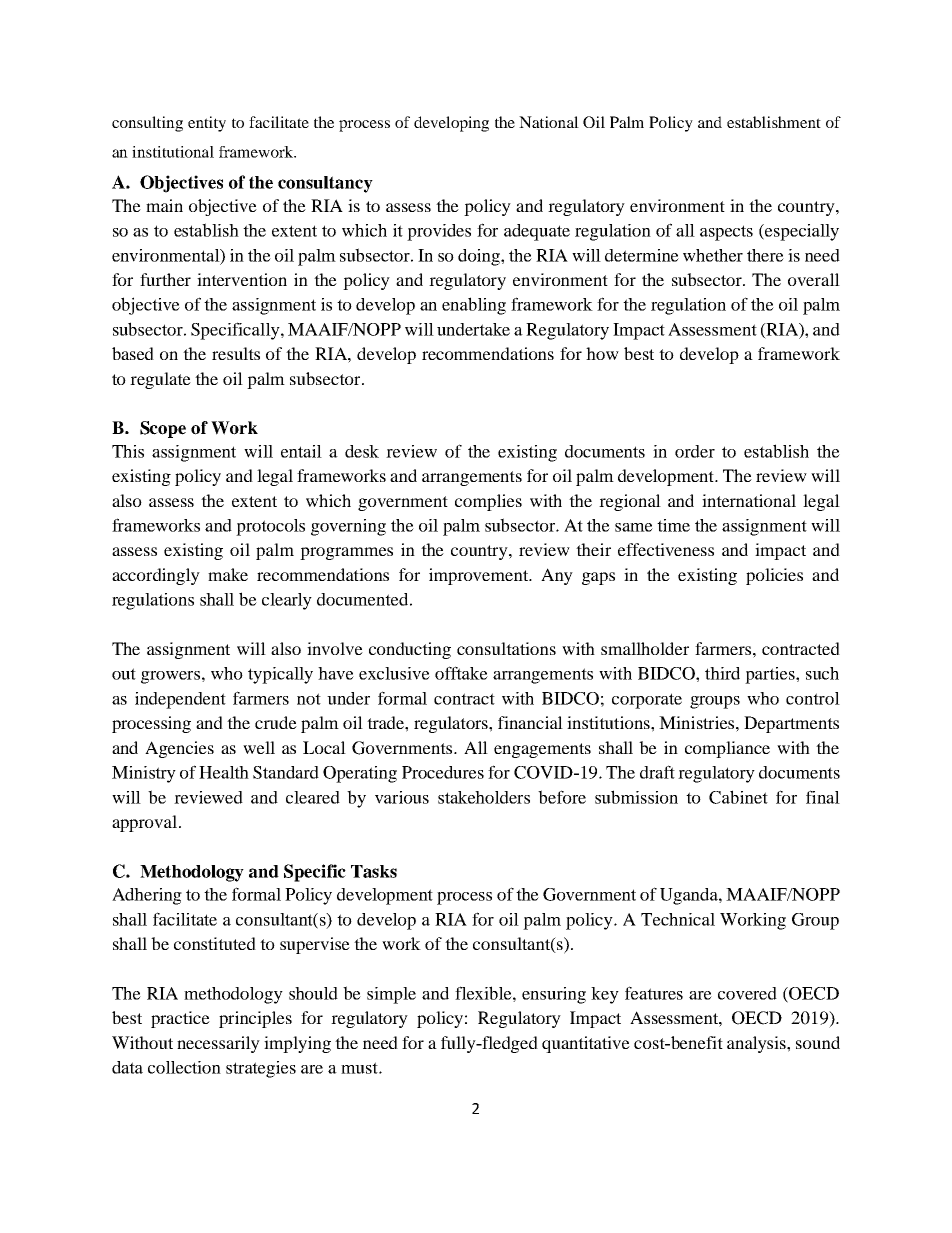 The image size is (952, 1233). I want to click on enabling, so click(474, 306).
